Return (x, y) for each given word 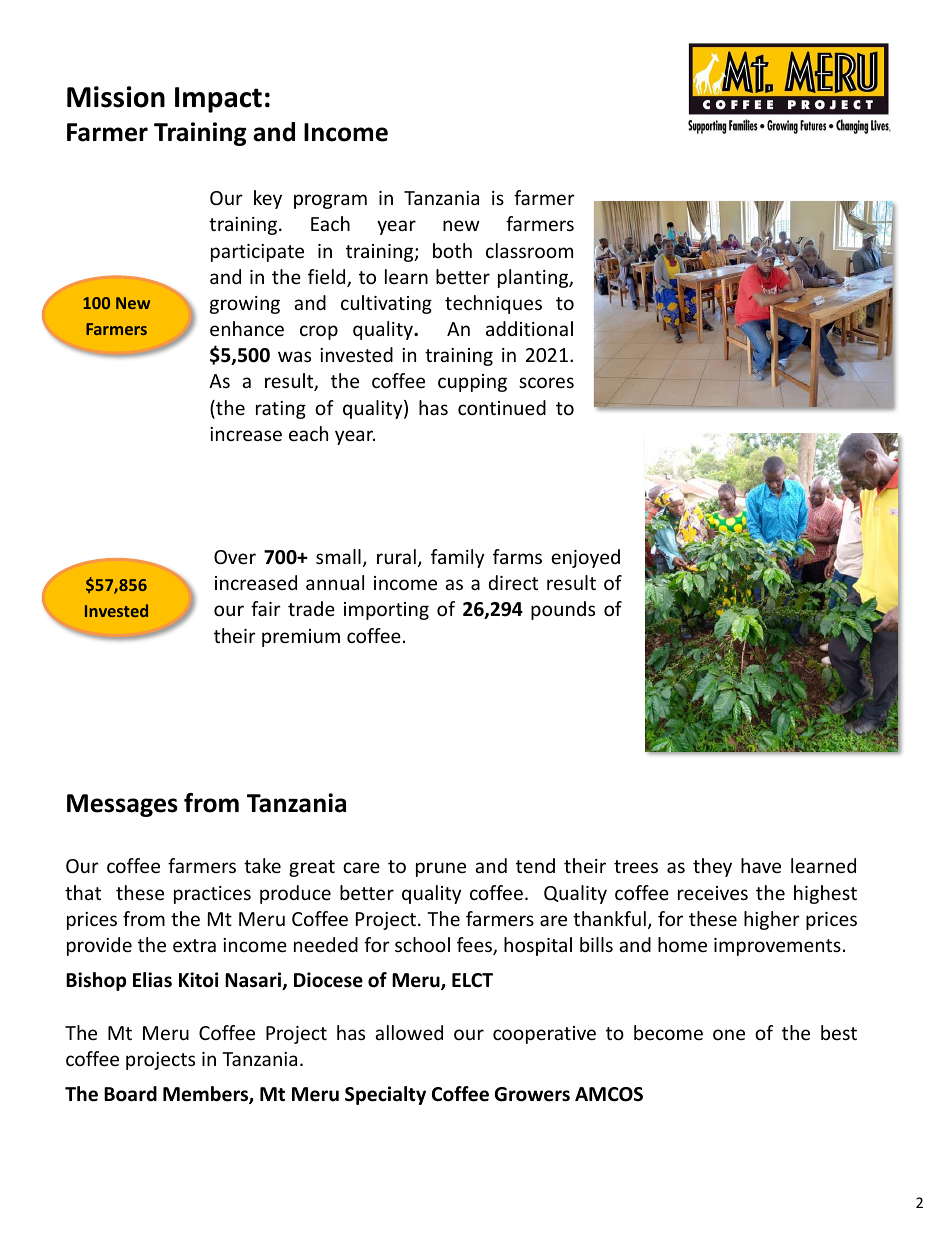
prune (441, 869)
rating (281, 410)
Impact (218, 100)
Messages (122, 805)
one (729, 1034)
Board (130, 1094)
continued (502, 407)
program (330, 201)
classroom (529, 250)
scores (546, 382)
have (761, 865)
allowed (409, 1032)
